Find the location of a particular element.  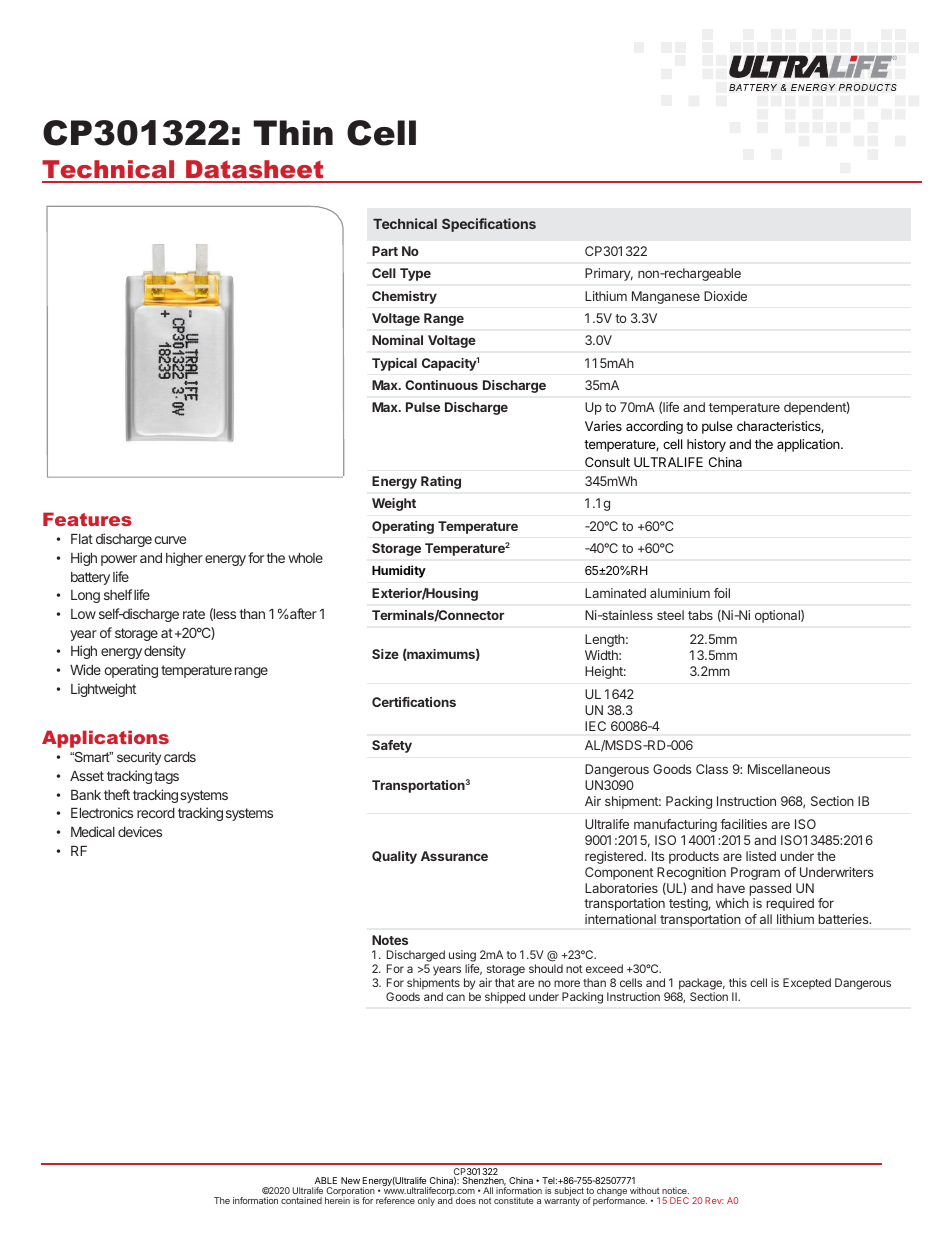

Certifications is located at coordinates (414, 702).
